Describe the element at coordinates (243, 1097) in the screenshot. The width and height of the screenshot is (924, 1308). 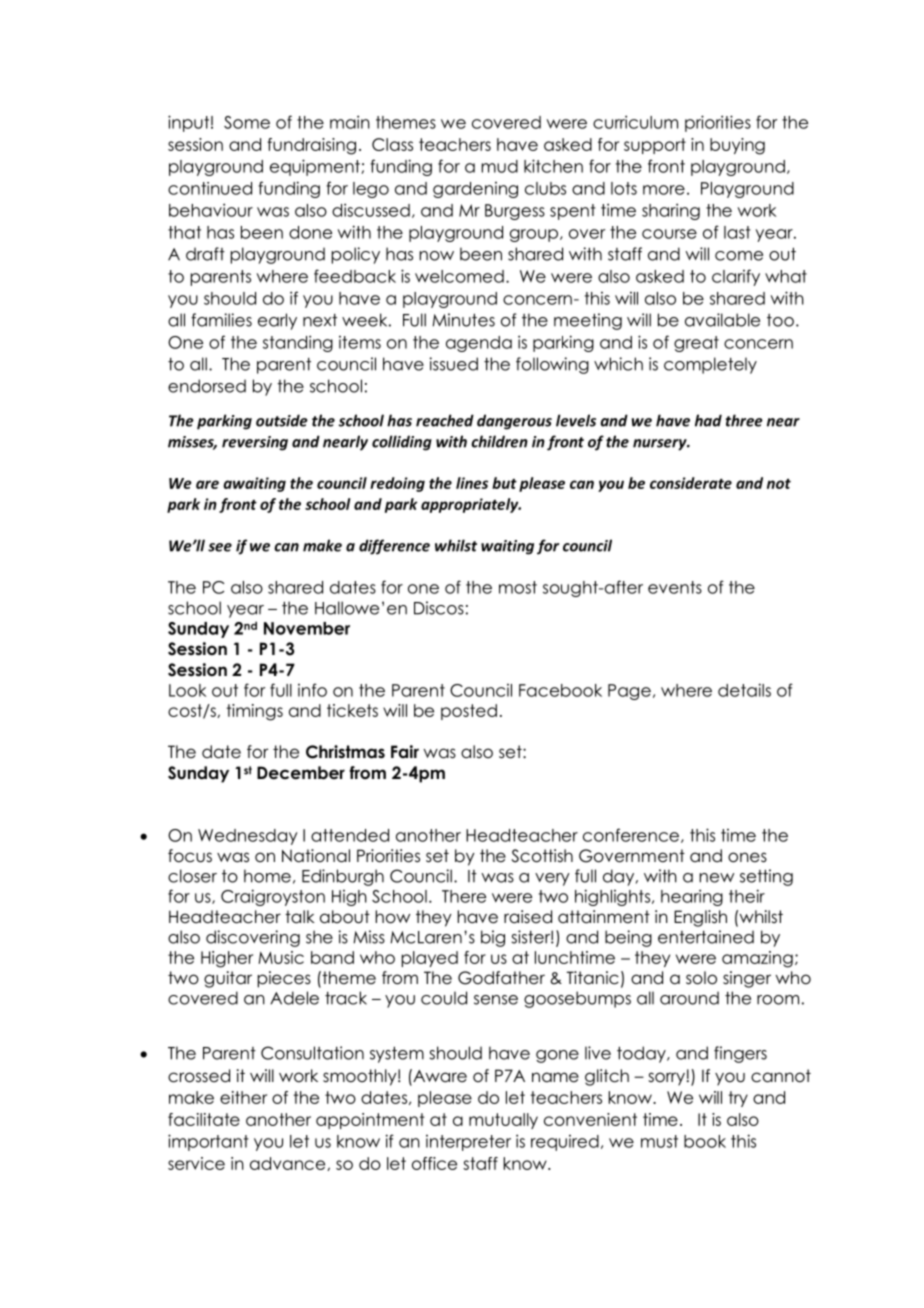
I see `either` at that location.
